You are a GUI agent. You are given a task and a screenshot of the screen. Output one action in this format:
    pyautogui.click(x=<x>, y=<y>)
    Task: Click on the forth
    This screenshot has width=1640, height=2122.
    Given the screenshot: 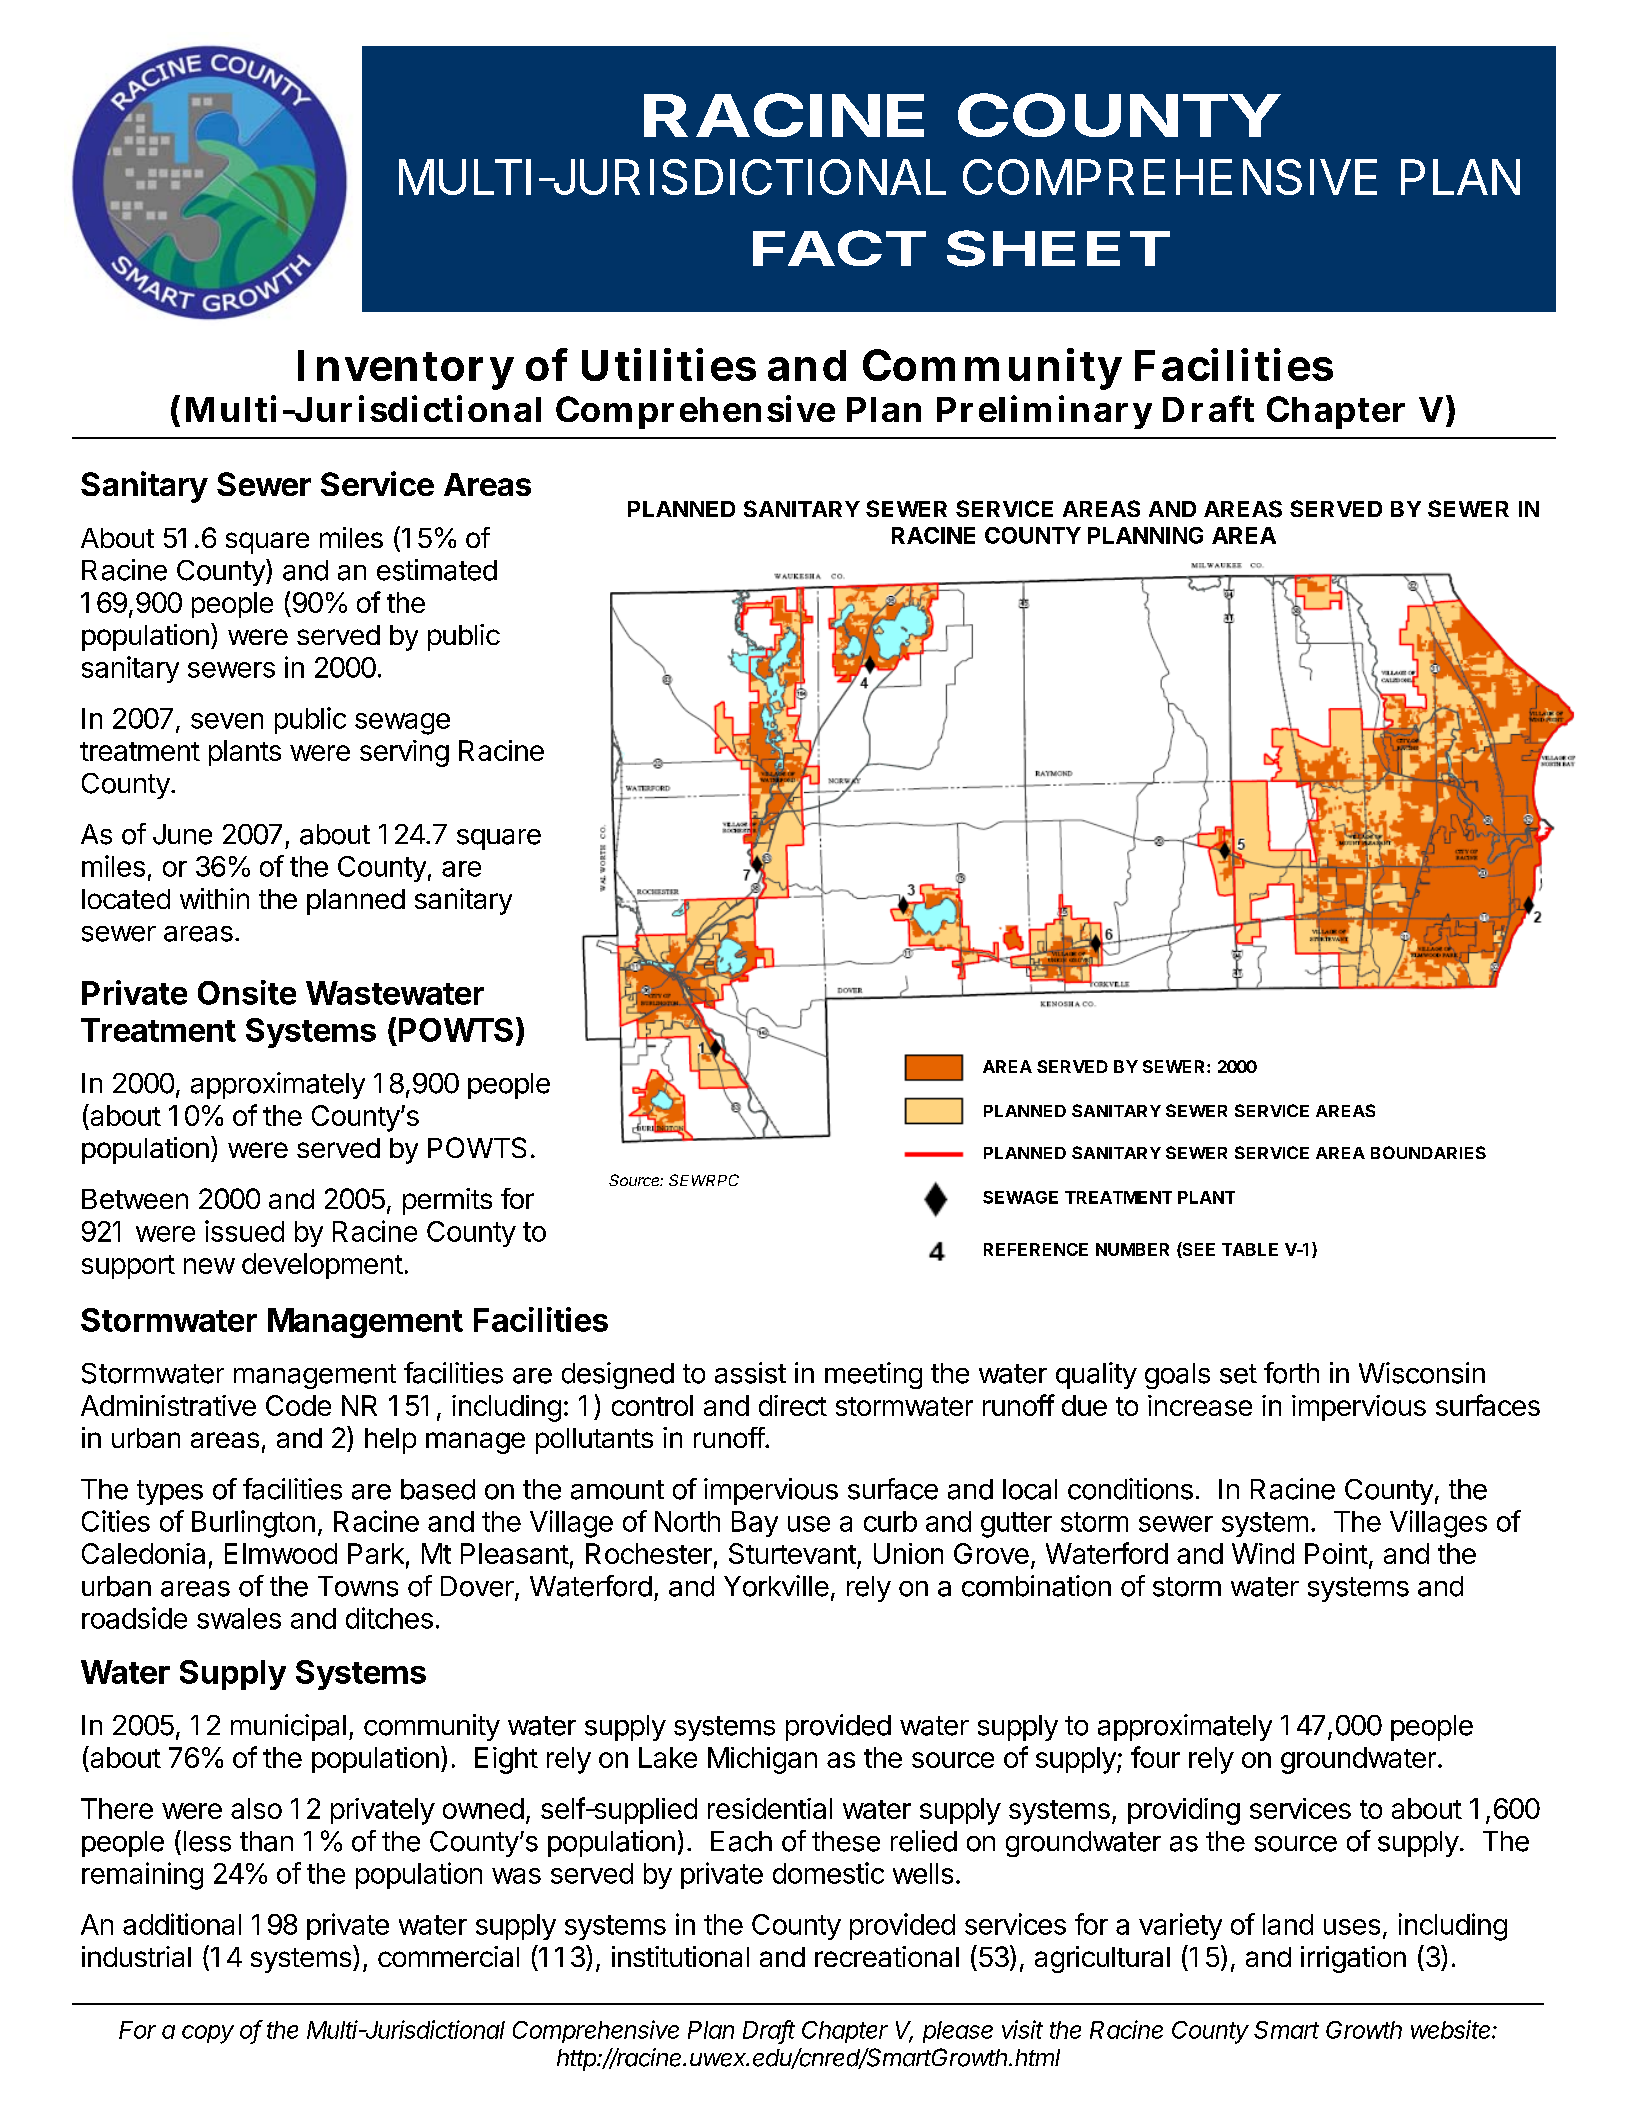 What is the action you would take?
    pyautogui.click(x=1291, y=1373)
